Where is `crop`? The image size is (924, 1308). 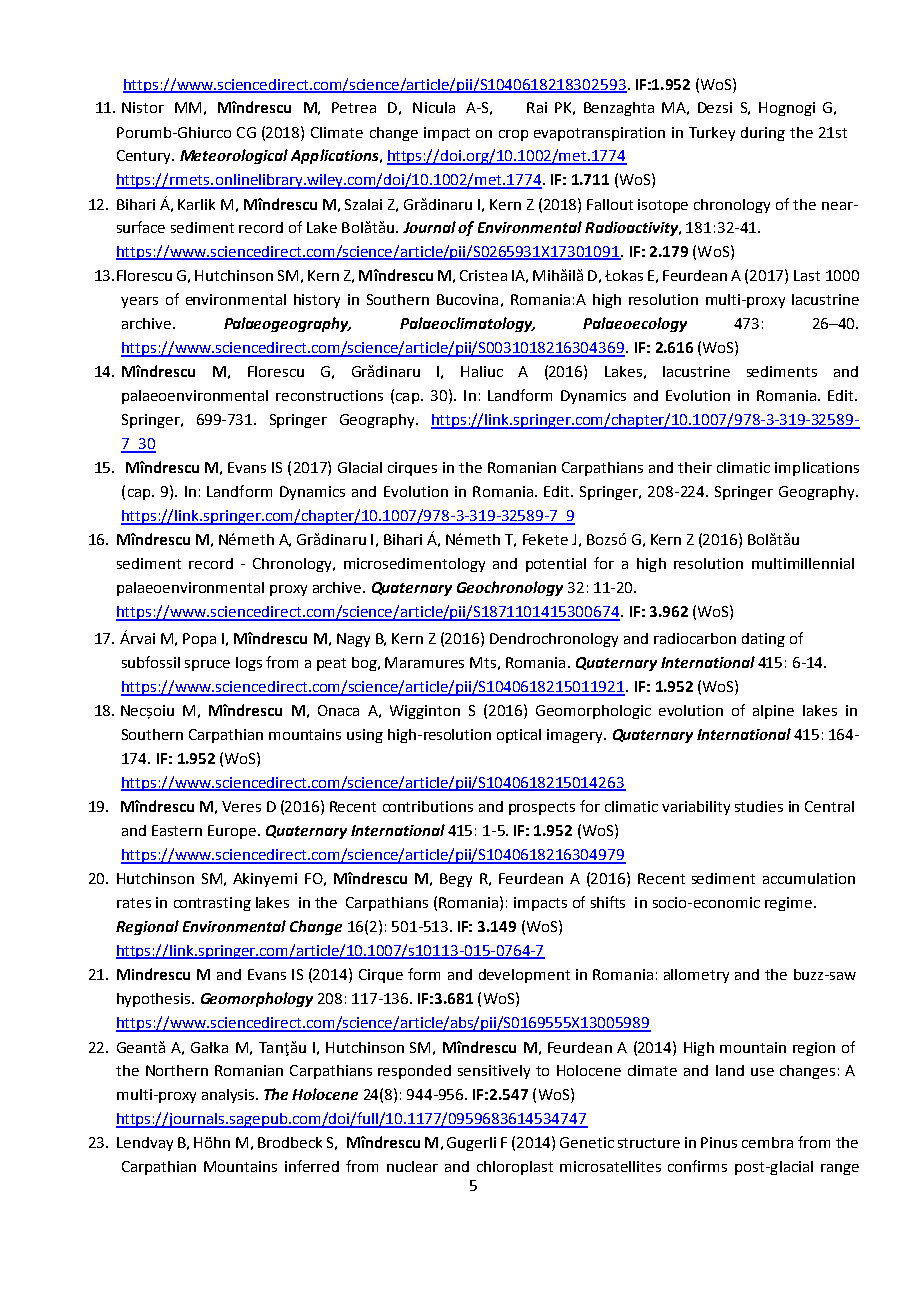
crop is located at coordinates (513, 135).
